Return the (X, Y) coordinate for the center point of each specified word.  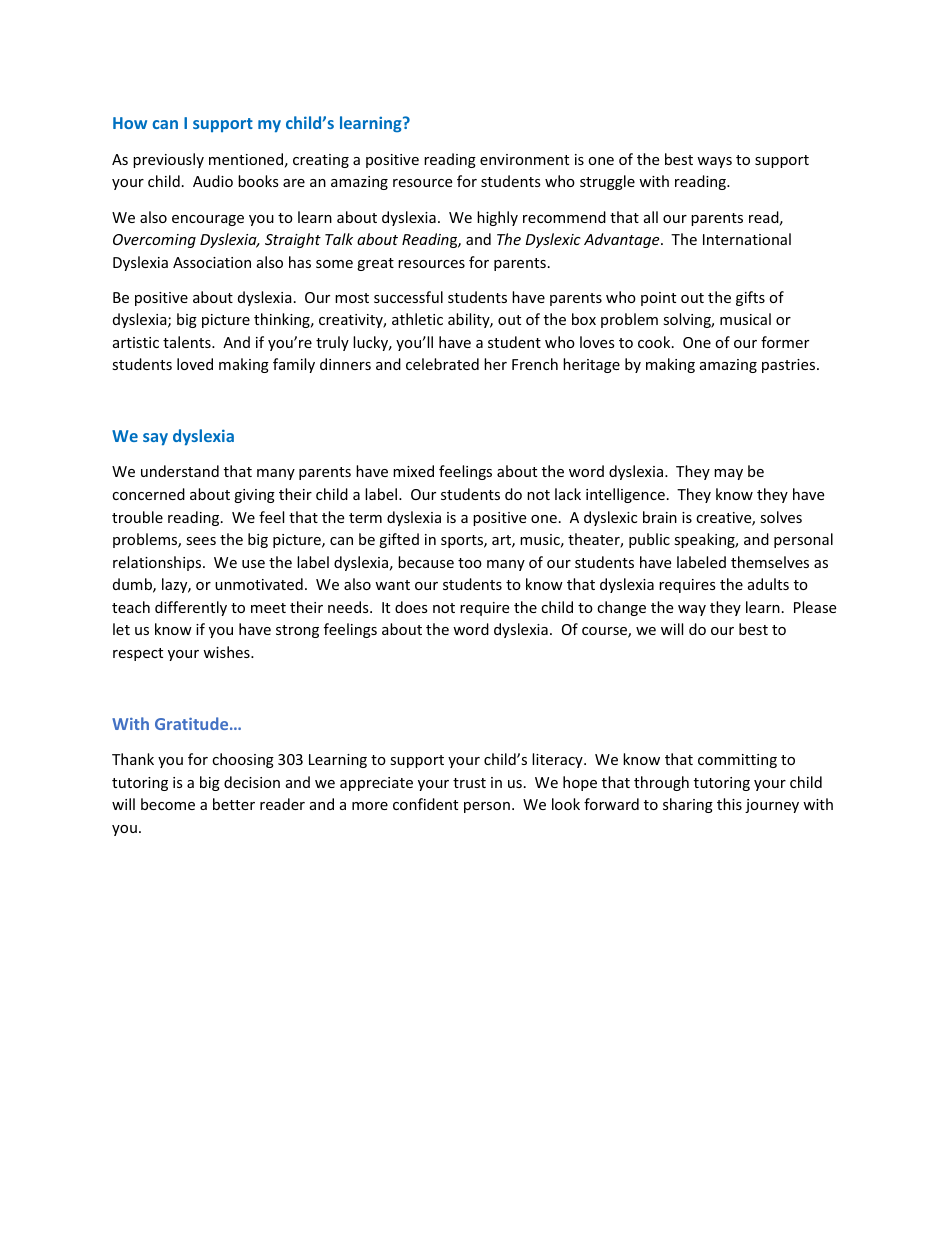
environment (524, 159)
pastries (790, 366)
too (470, 563)
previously (168, 160)
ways (714, 162)
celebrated (442, 364)
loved (195, 364)
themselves (770, 562)
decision (252, 782)
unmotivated (259, 584)
